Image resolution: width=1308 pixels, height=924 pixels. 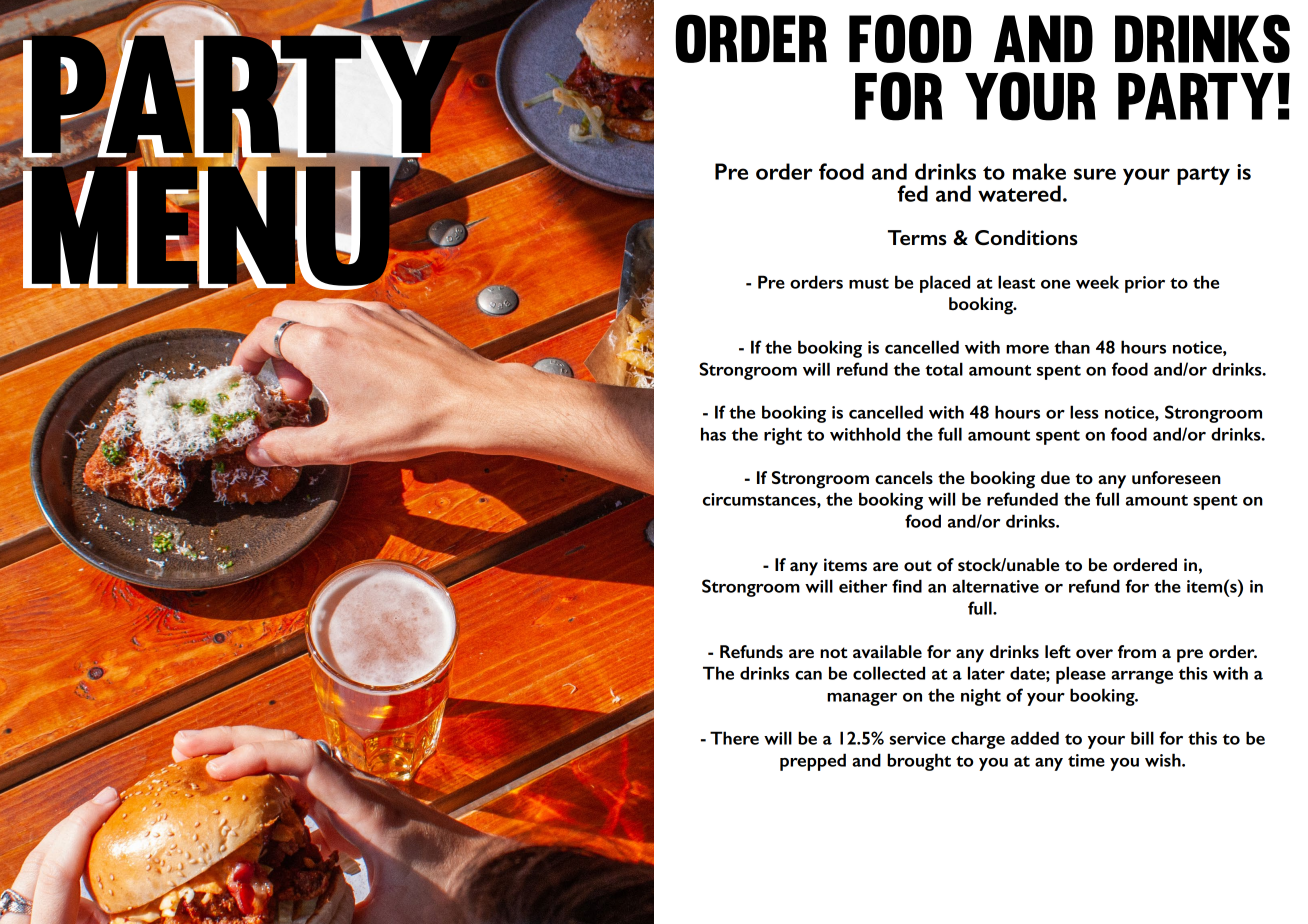 I want to click on service, so click(x=918, y=738).
